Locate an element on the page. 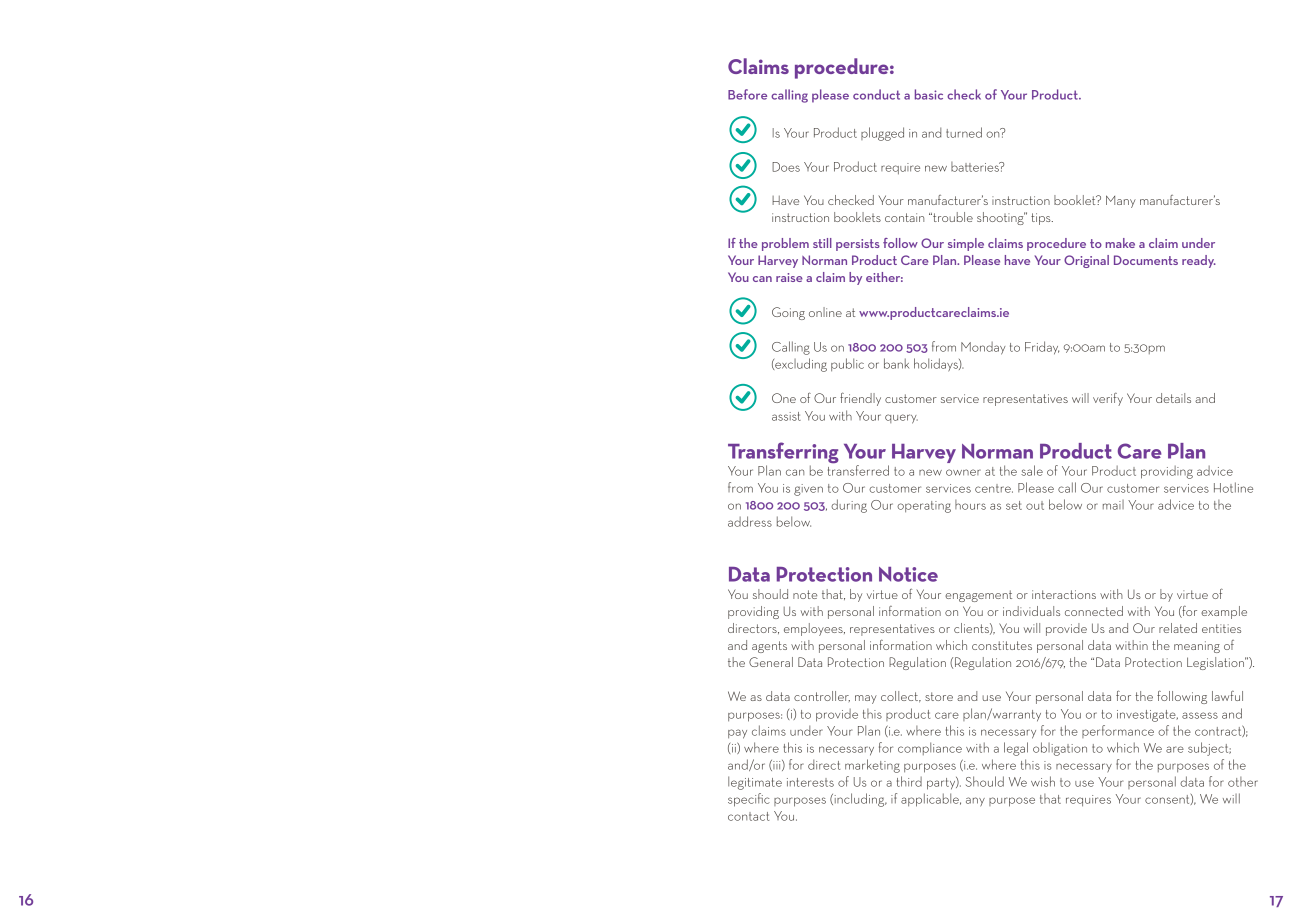  Many is located at coordinates (1121, 201).
